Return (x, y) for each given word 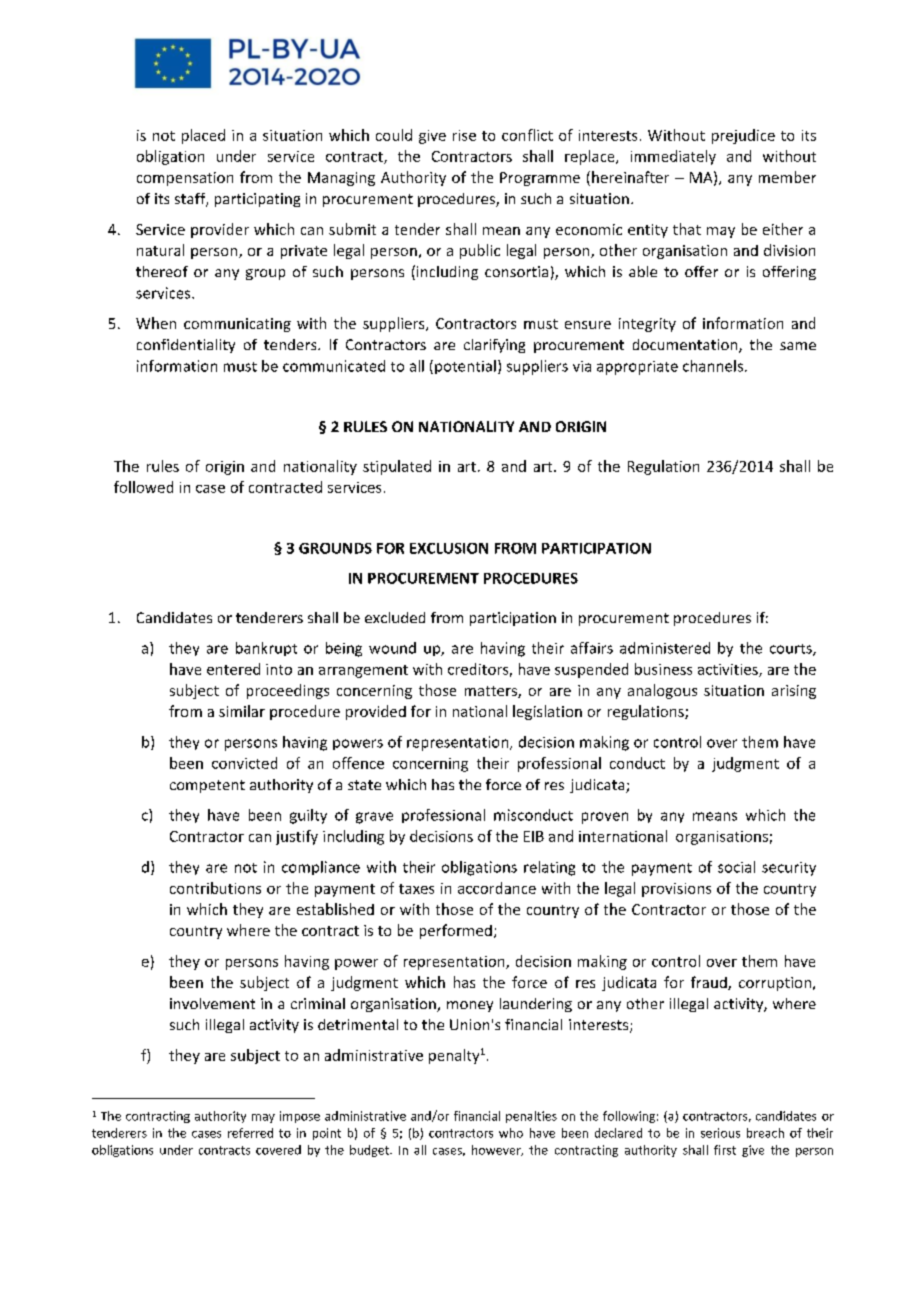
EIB (534, 836)
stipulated (397, 467)
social (736, 867)
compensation (185, 179)
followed (143, 487)
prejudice (743, 136)
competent (207, 786)
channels (713, 366)
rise (464, 135)
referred (250, 1133)
